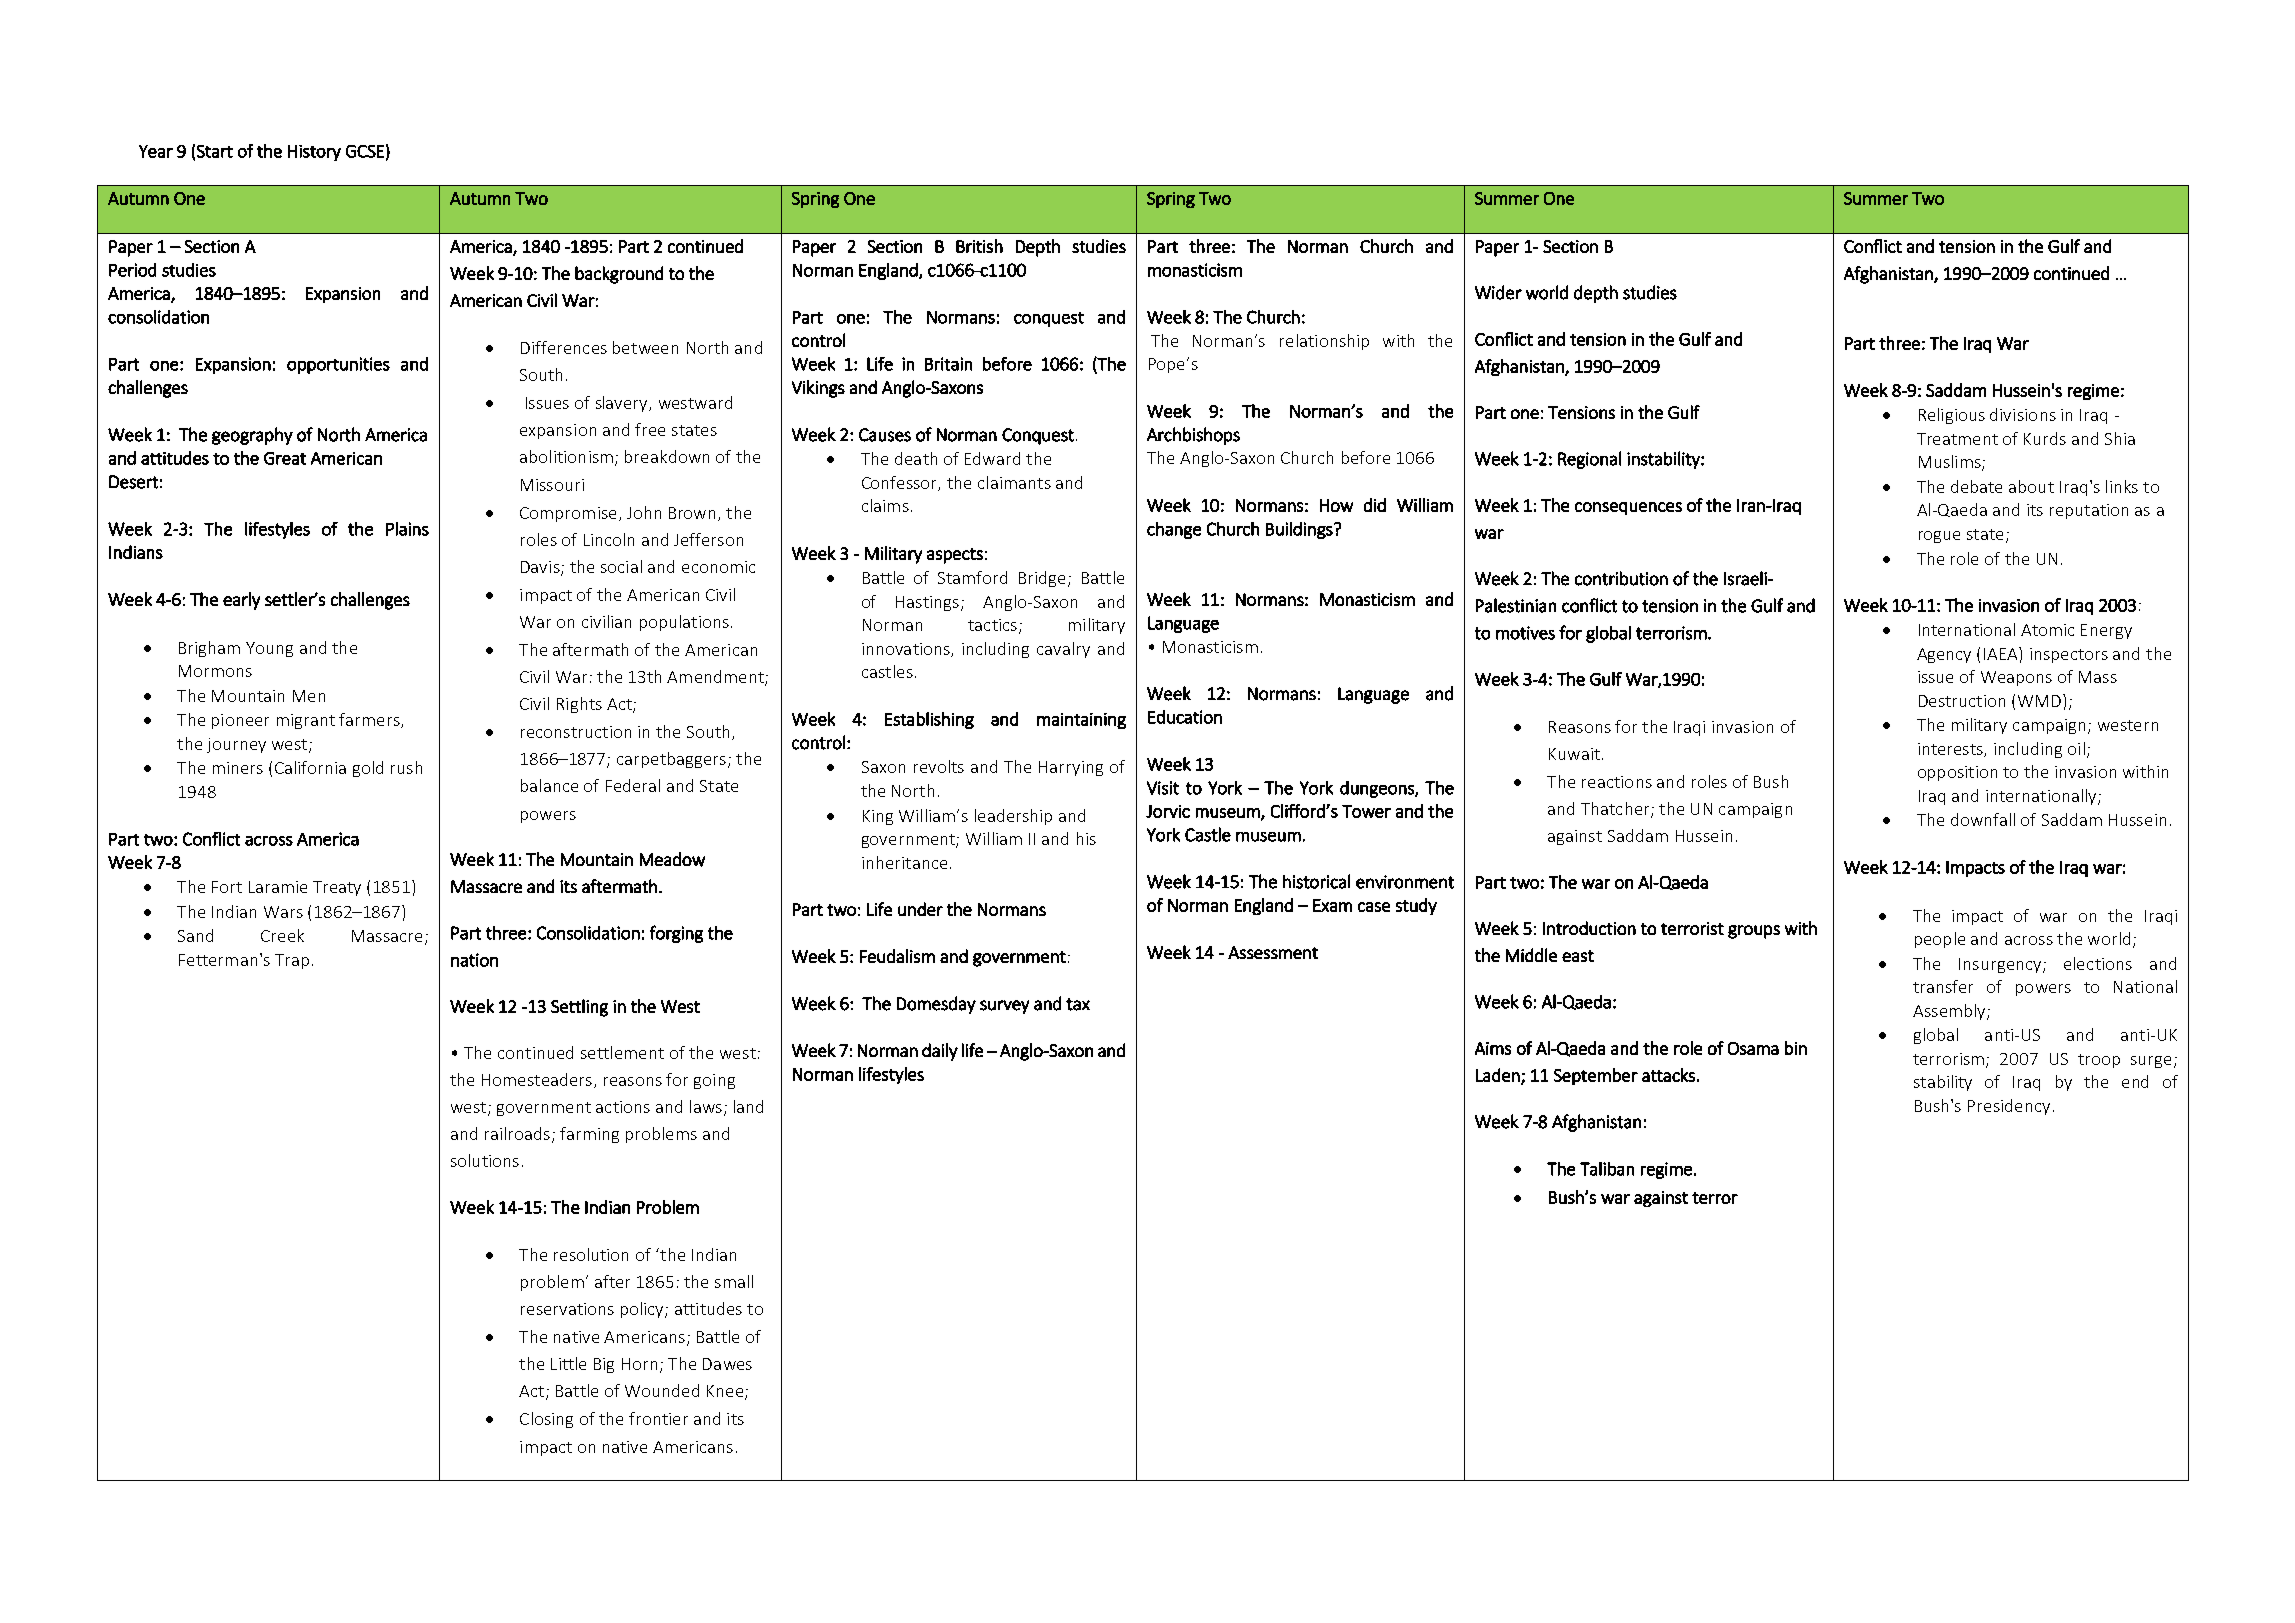 The height and width of the document is (1623, 2295). I want to click on GCSE, so click(365, 151).
